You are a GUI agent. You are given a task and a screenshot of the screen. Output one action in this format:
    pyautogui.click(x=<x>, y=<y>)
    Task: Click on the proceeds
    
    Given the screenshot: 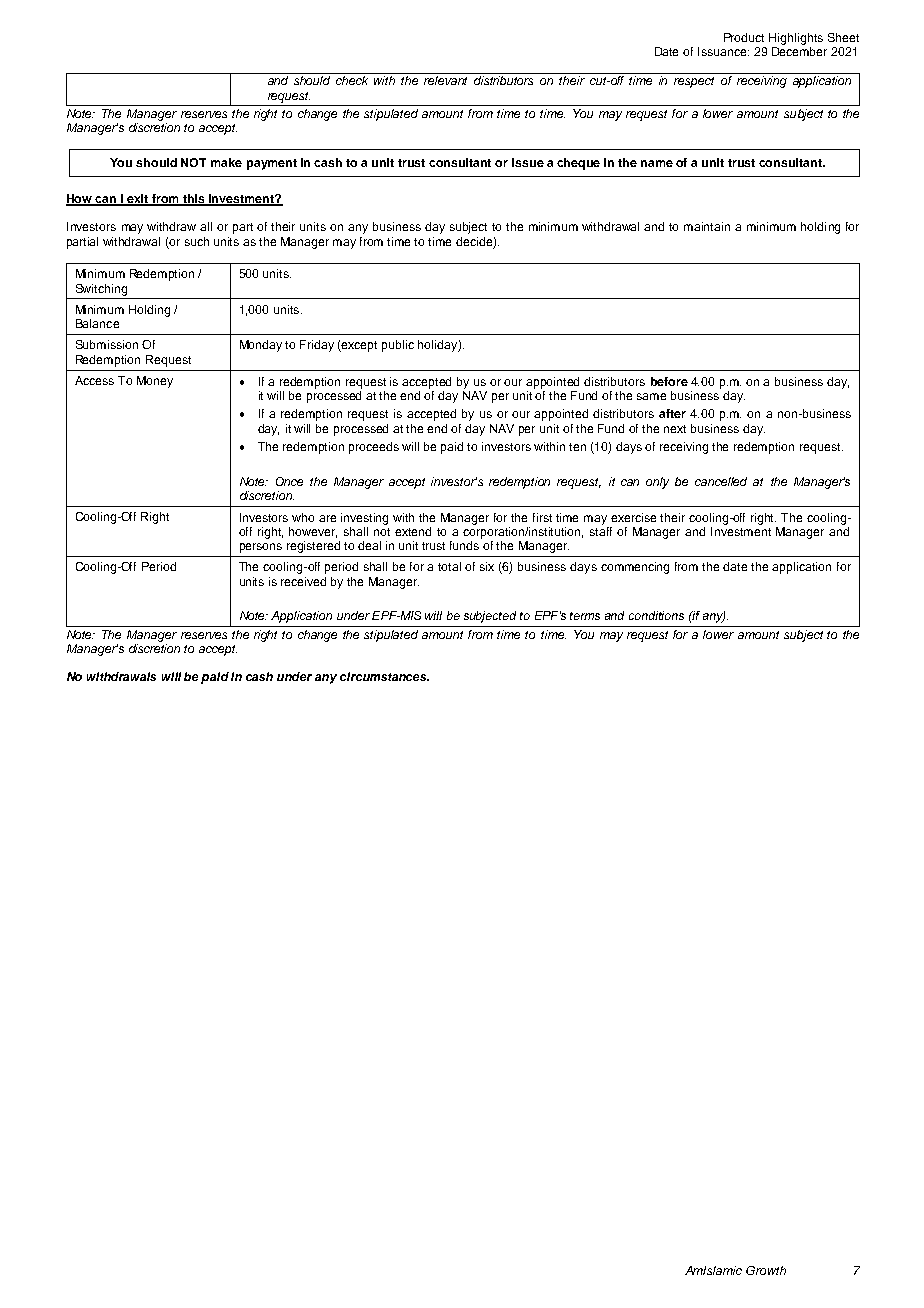 What is the action you would take?
    pyautogui.click(x=374, y=448)
